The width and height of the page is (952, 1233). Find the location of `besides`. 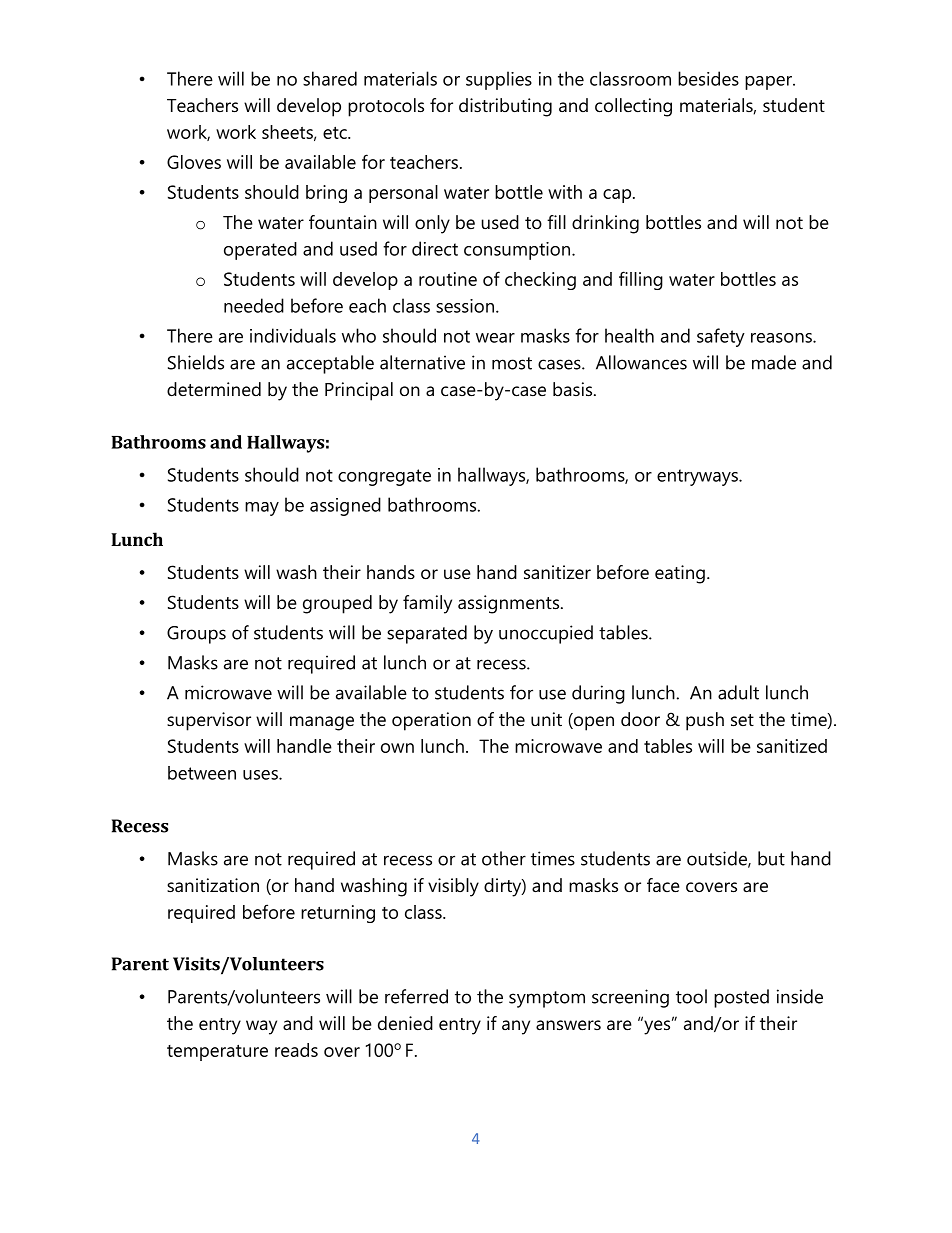

besides is located at coordinates (708, 78).
